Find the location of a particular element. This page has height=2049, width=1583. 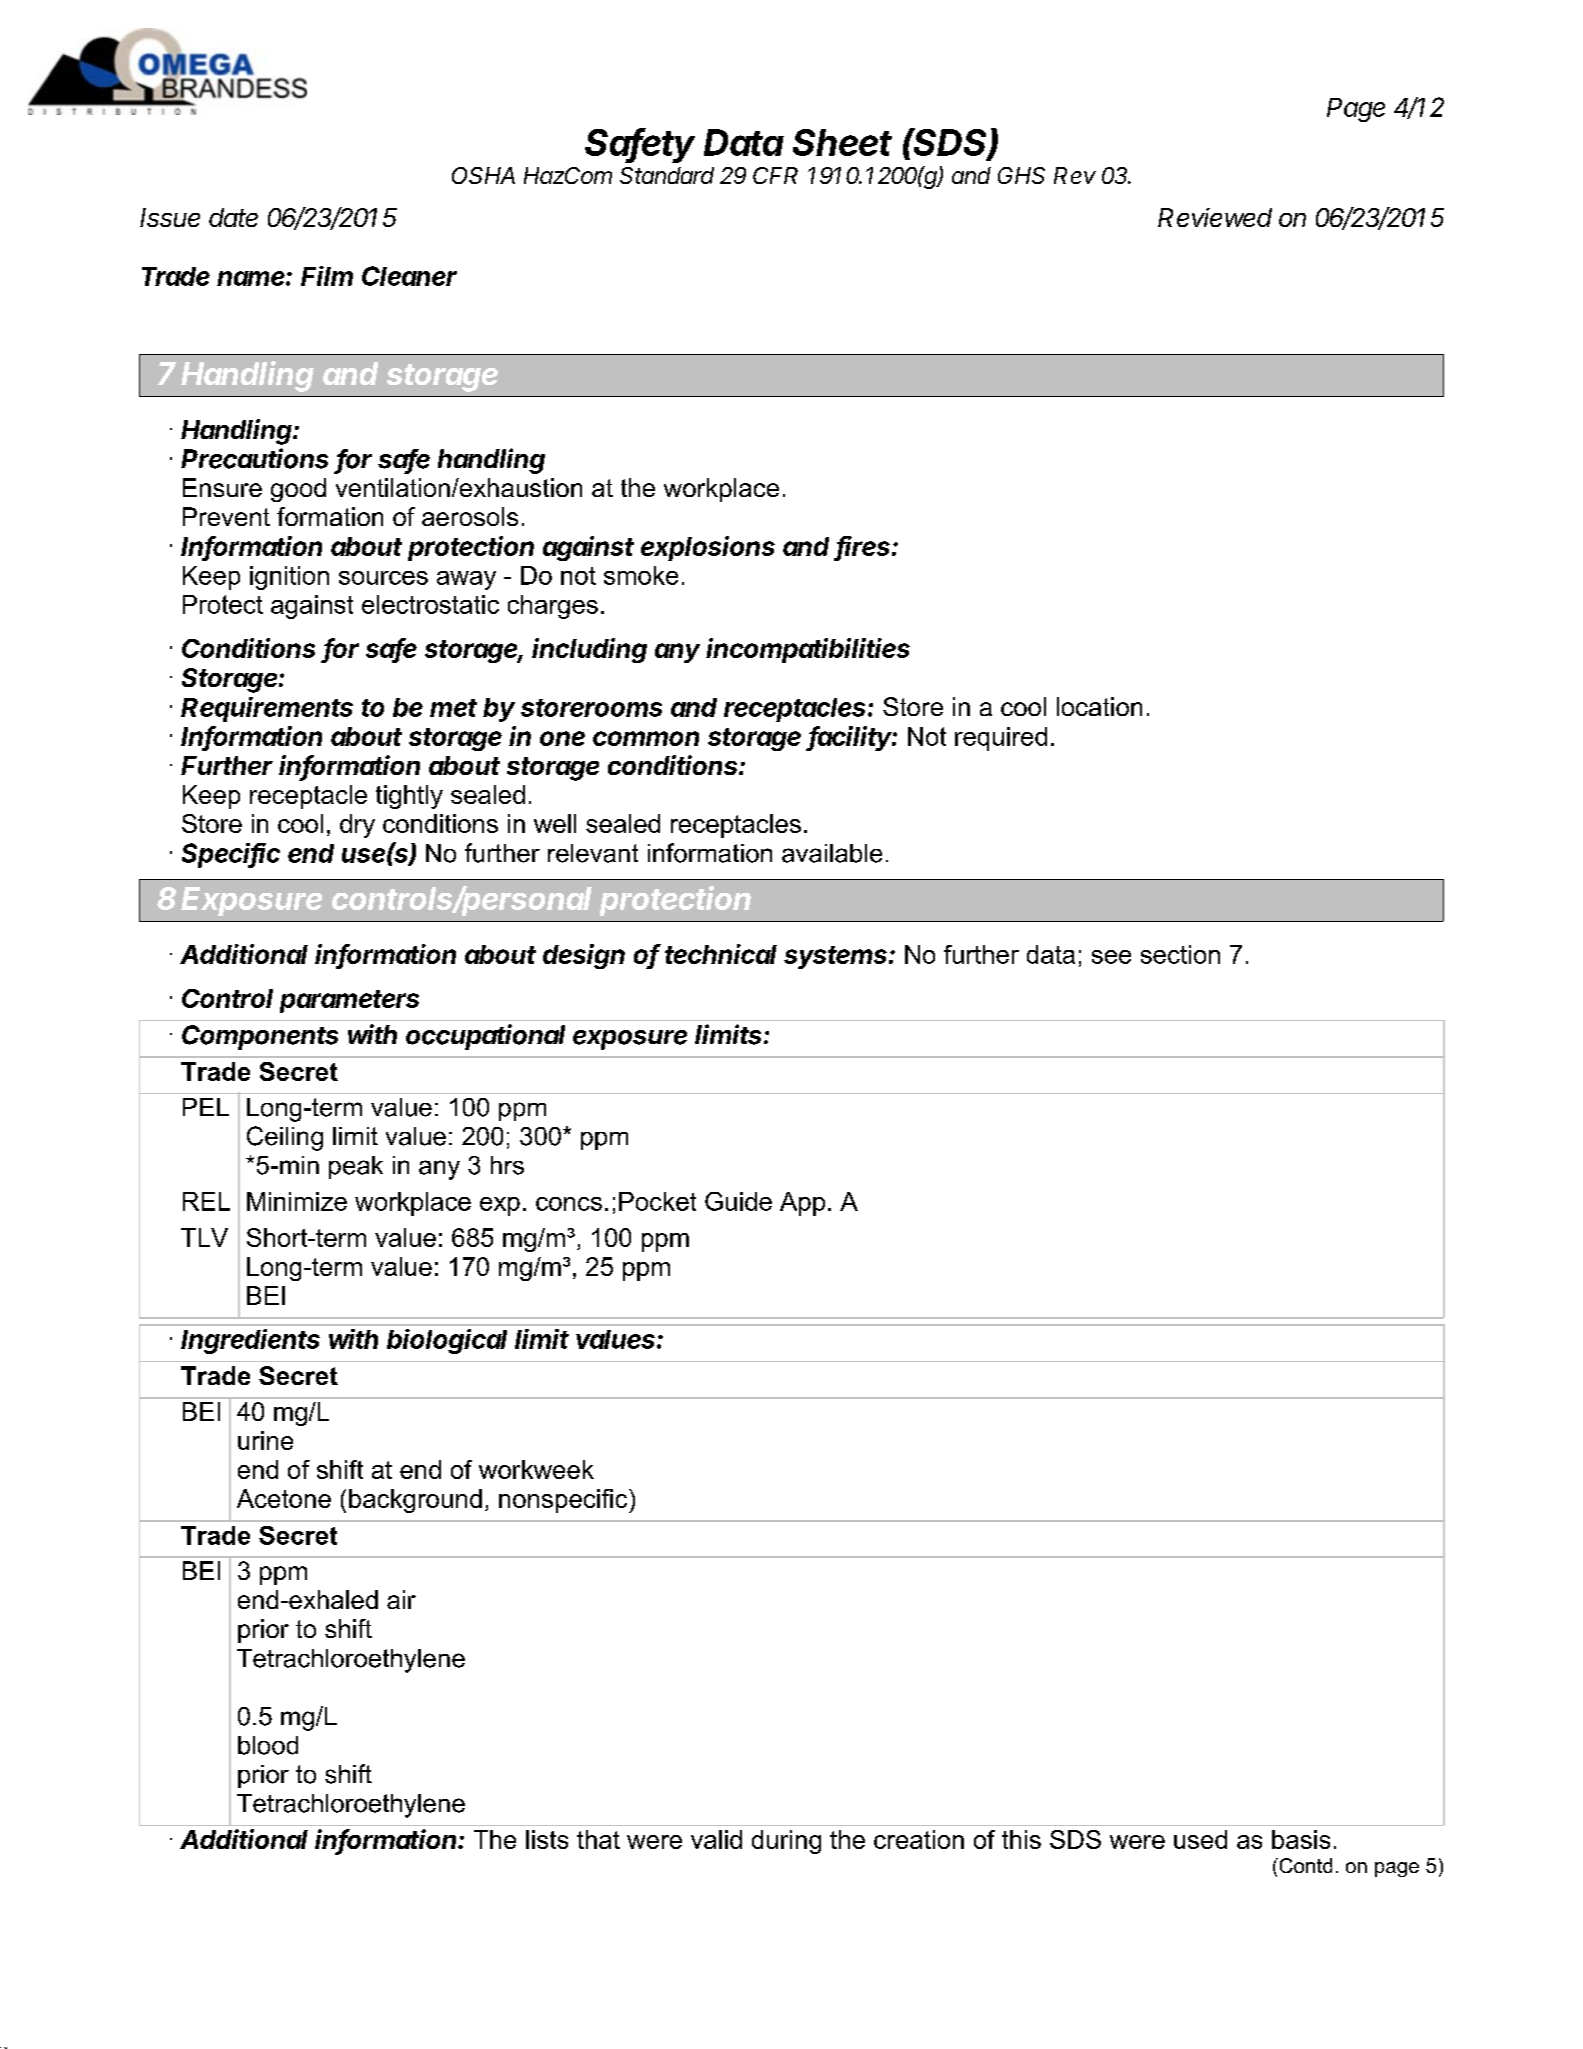

App is located at coordinates (802, 1204).
